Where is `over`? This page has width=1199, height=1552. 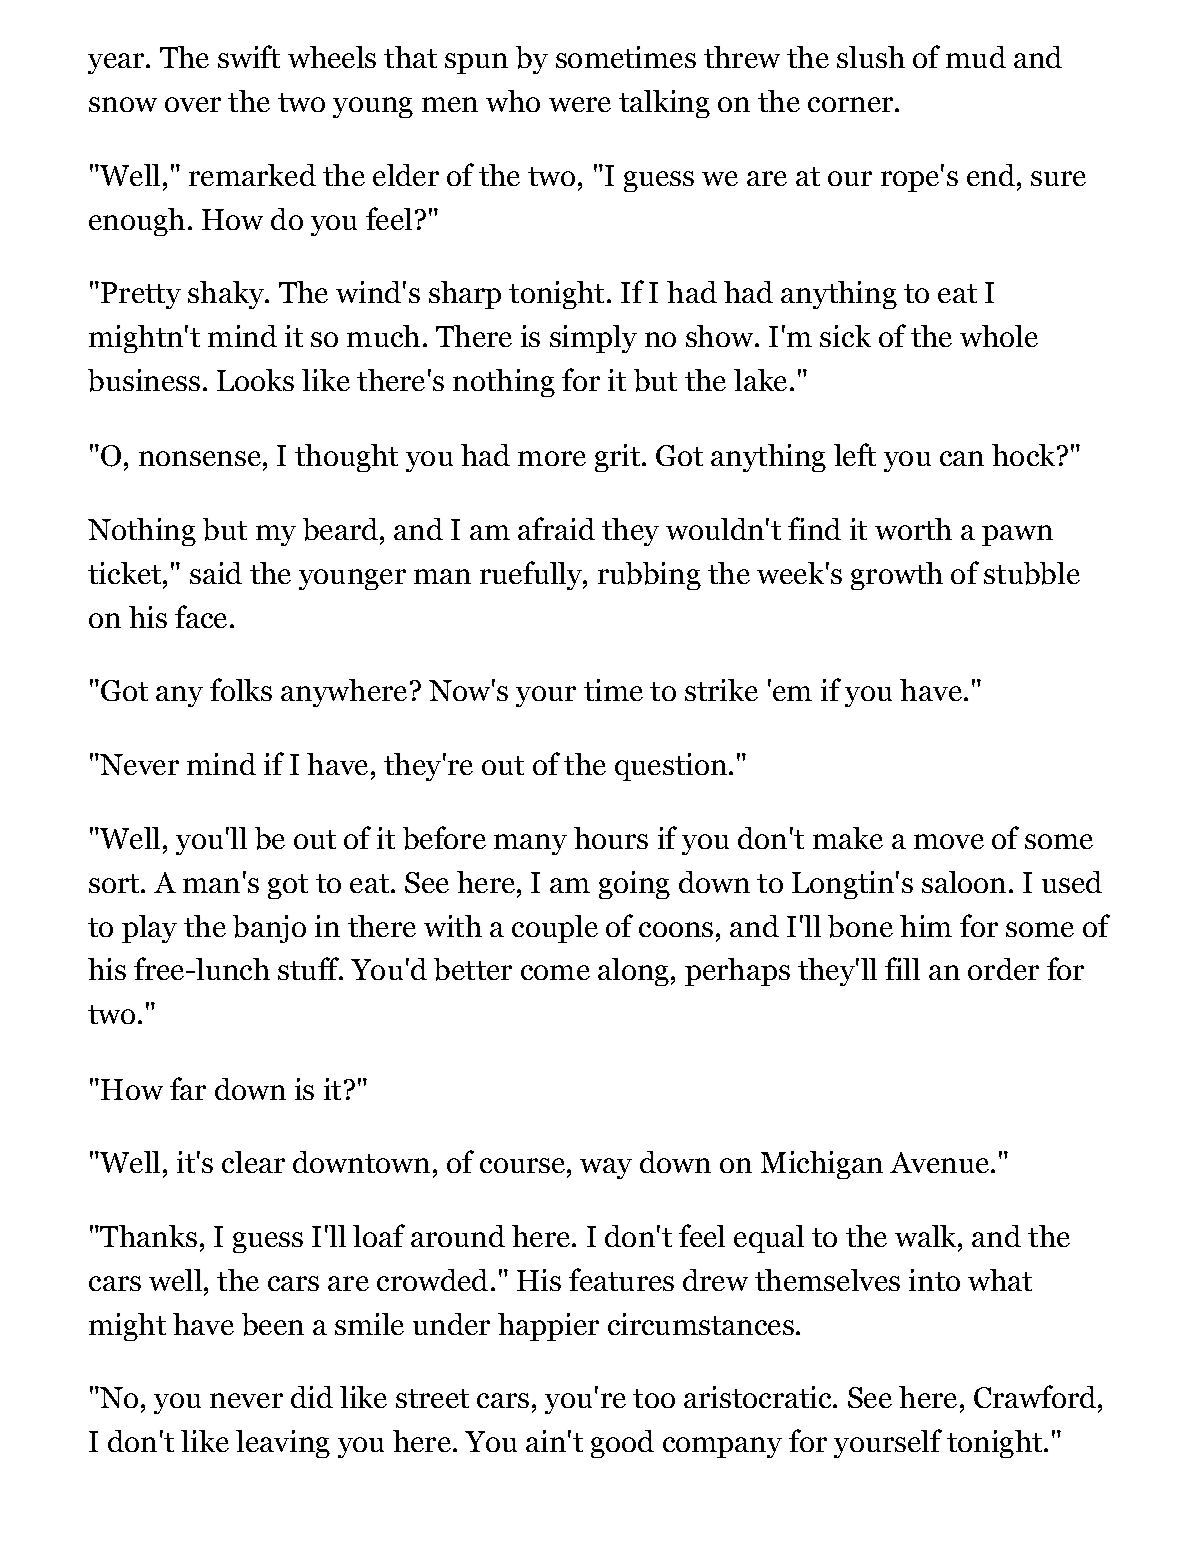
over is located at coordinates (193, 104).
